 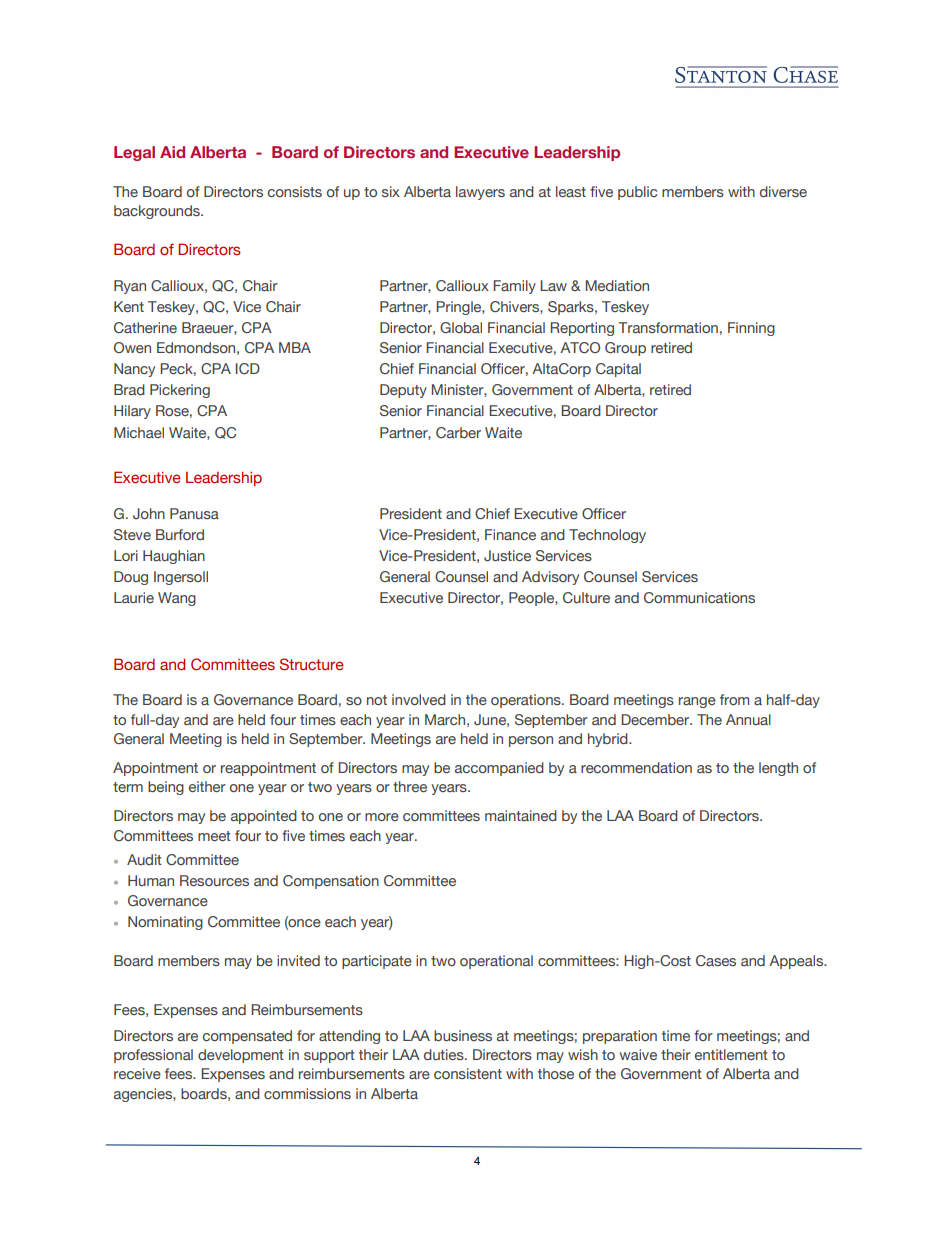 I want to click on range, so click(x=697, y=702).
